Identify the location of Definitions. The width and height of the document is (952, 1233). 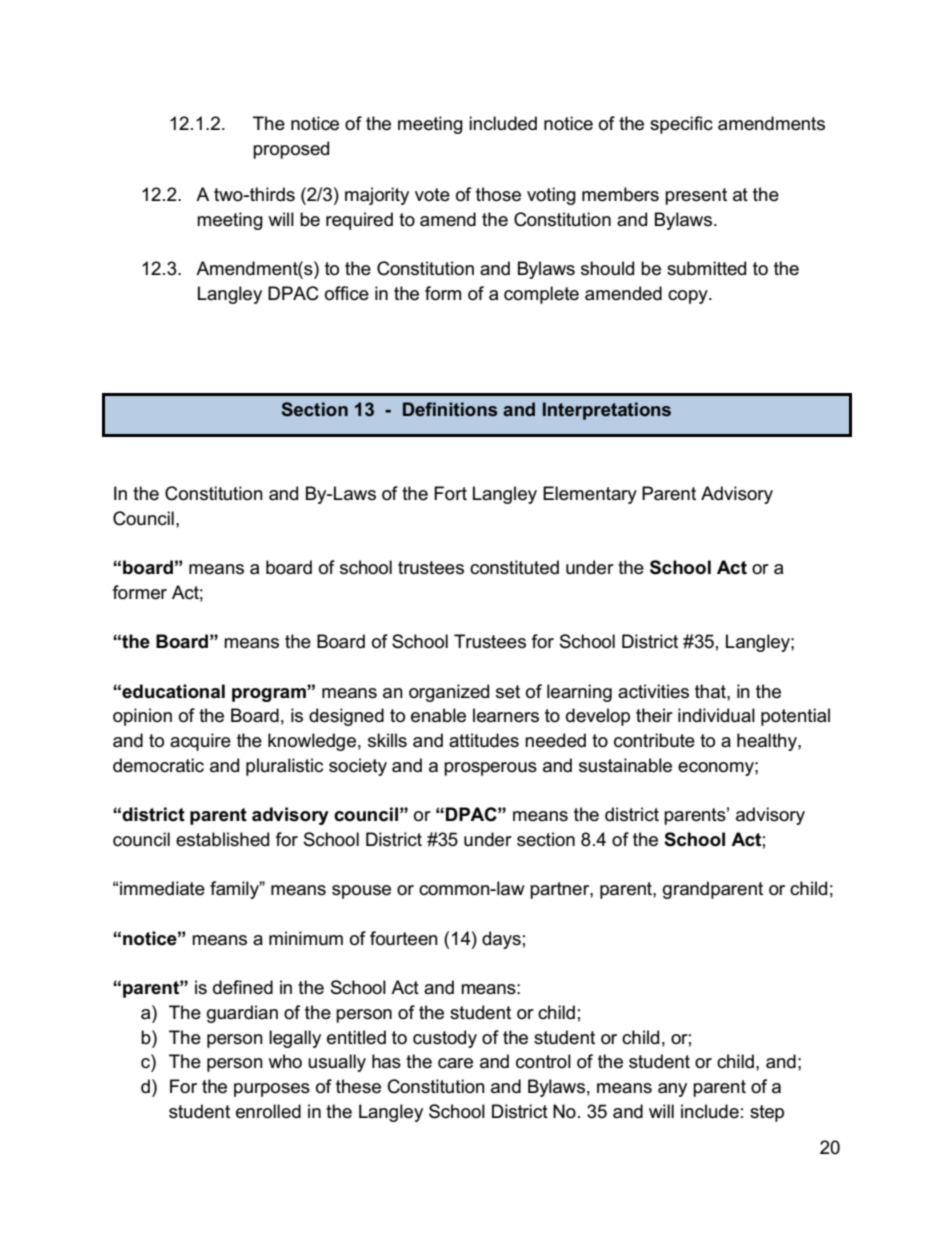
(450, 409).
